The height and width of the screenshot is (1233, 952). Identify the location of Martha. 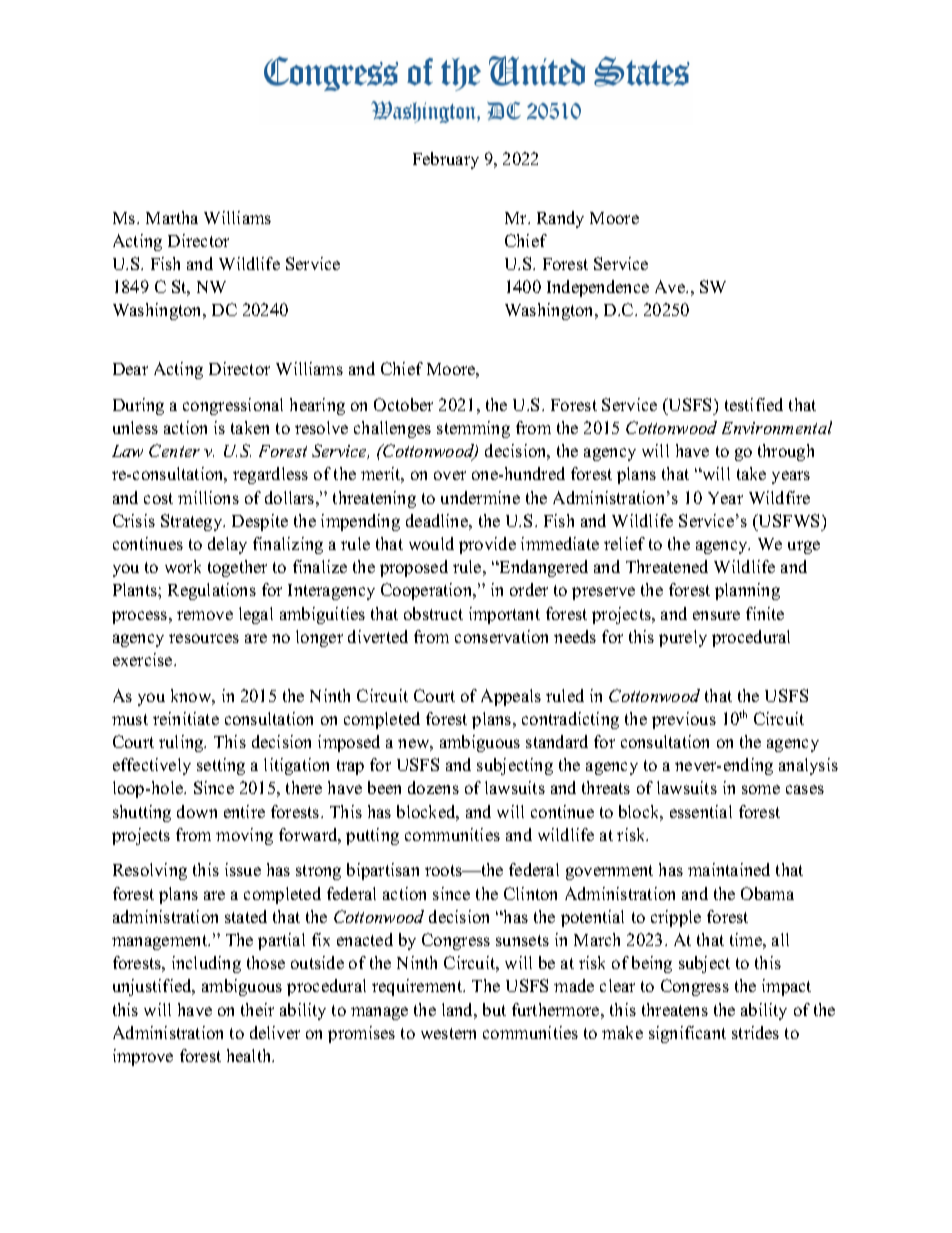
(172, 217).
